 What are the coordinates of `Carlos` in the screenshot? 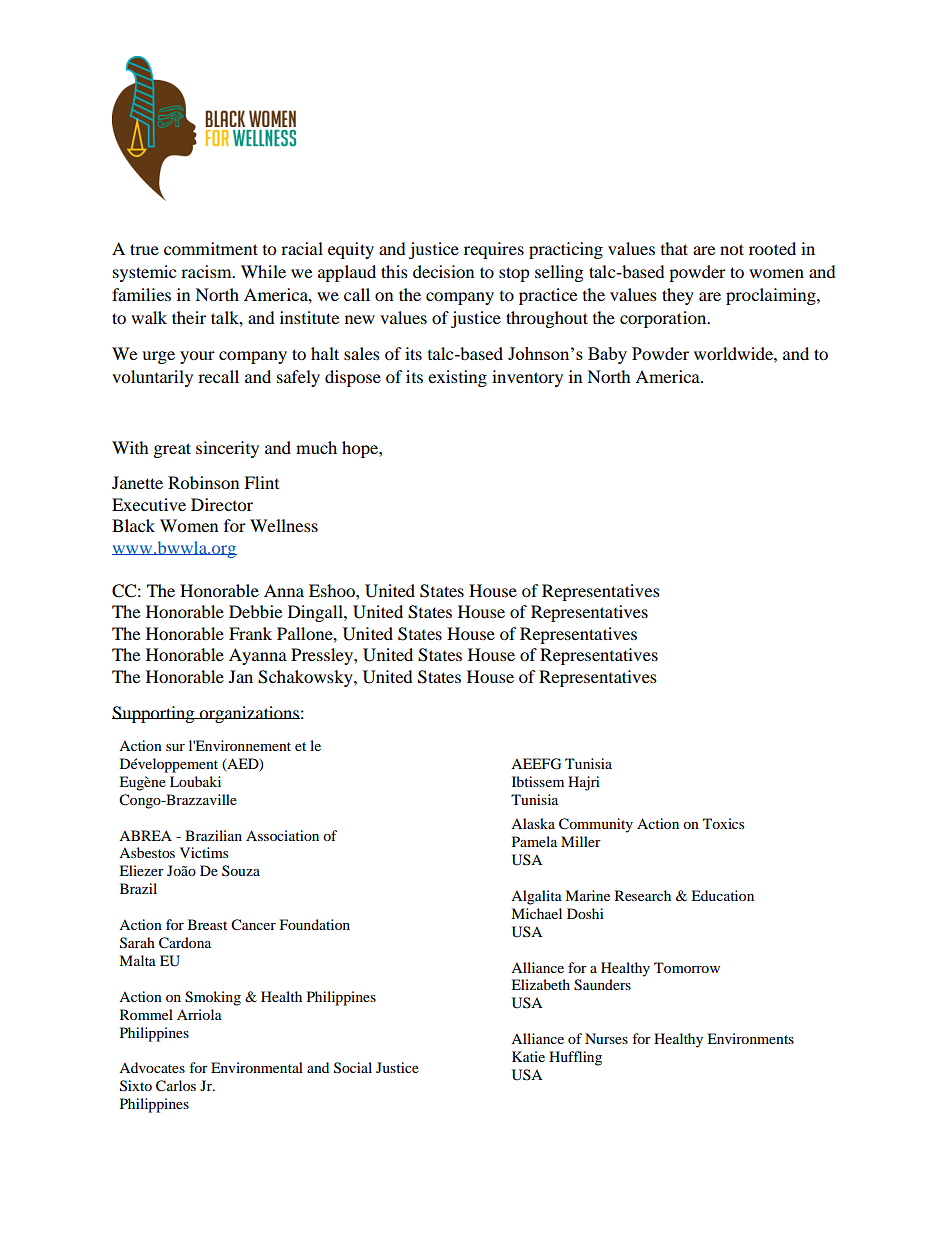 It's located at (176, 1086).
